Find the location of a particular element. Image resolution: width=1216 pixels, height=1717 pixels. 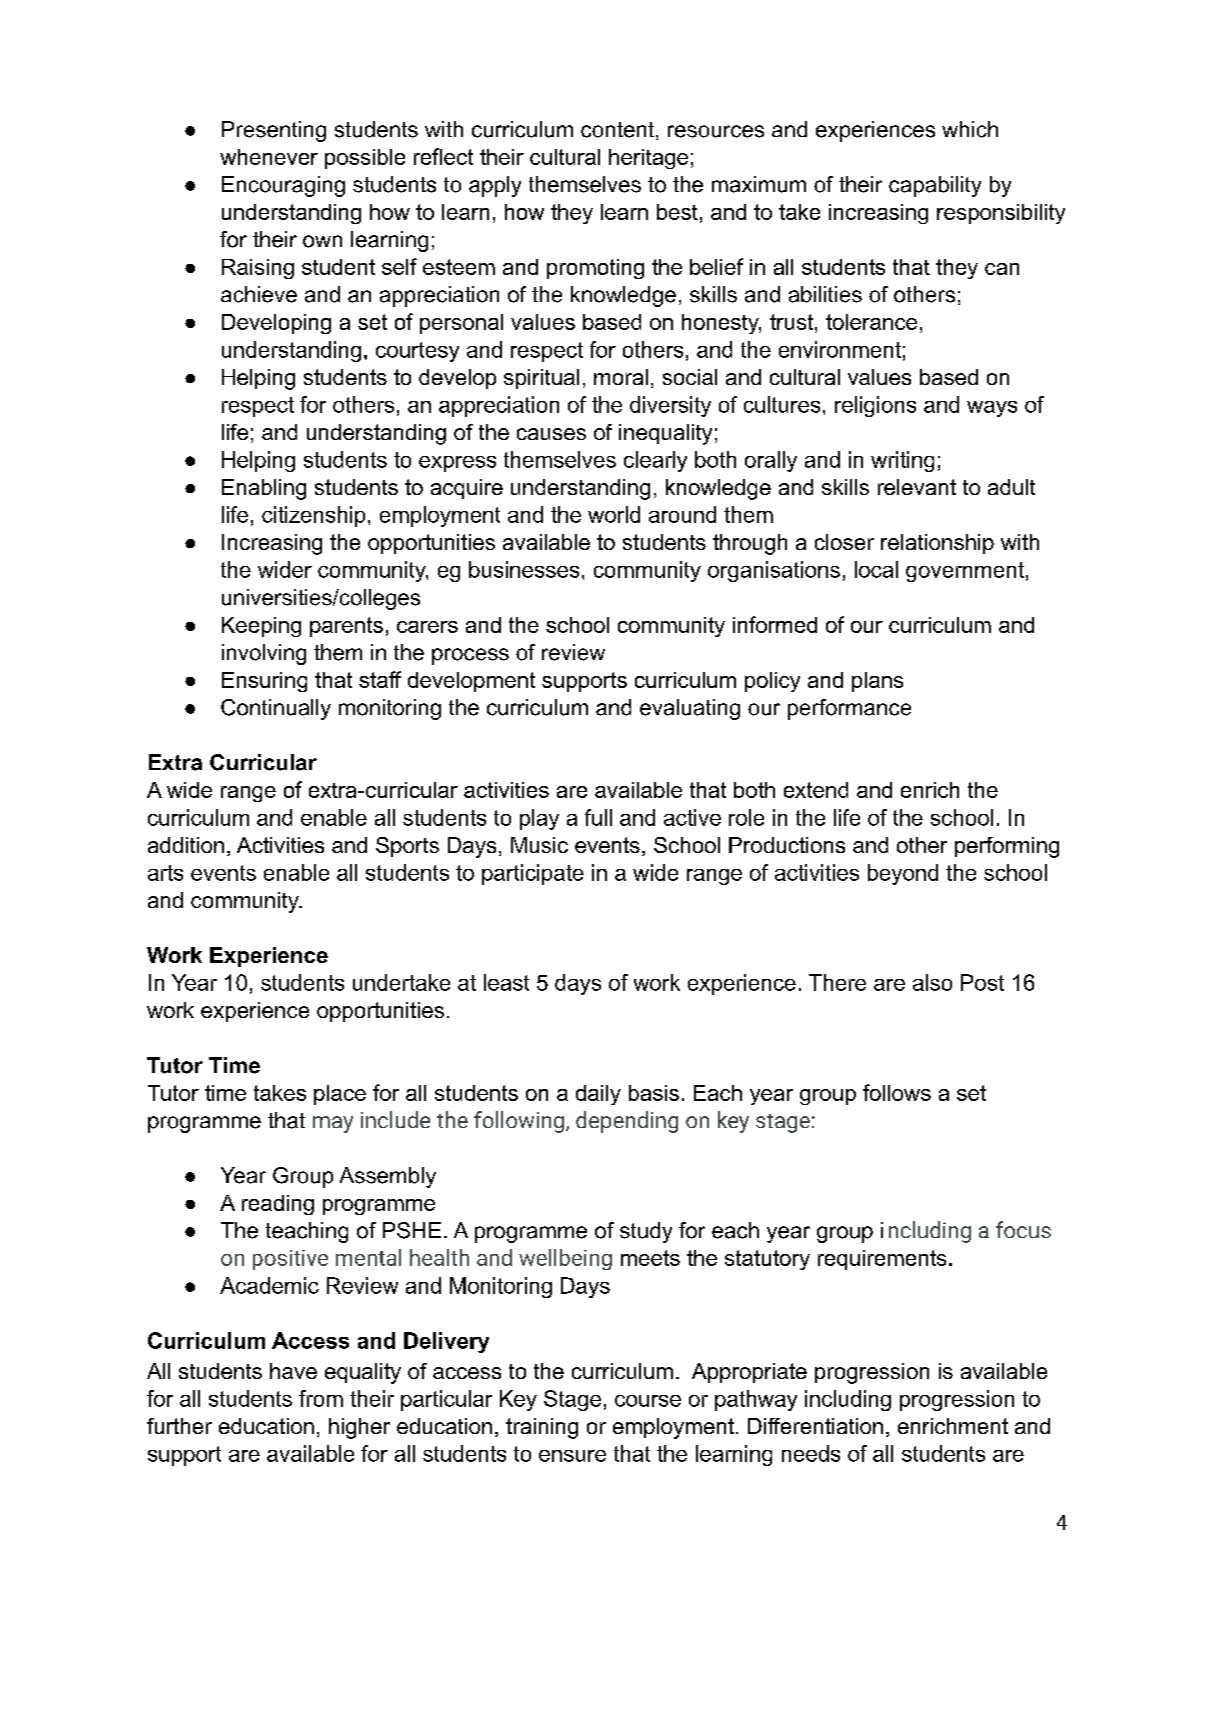

from is located at coordinates (321, 1398).
